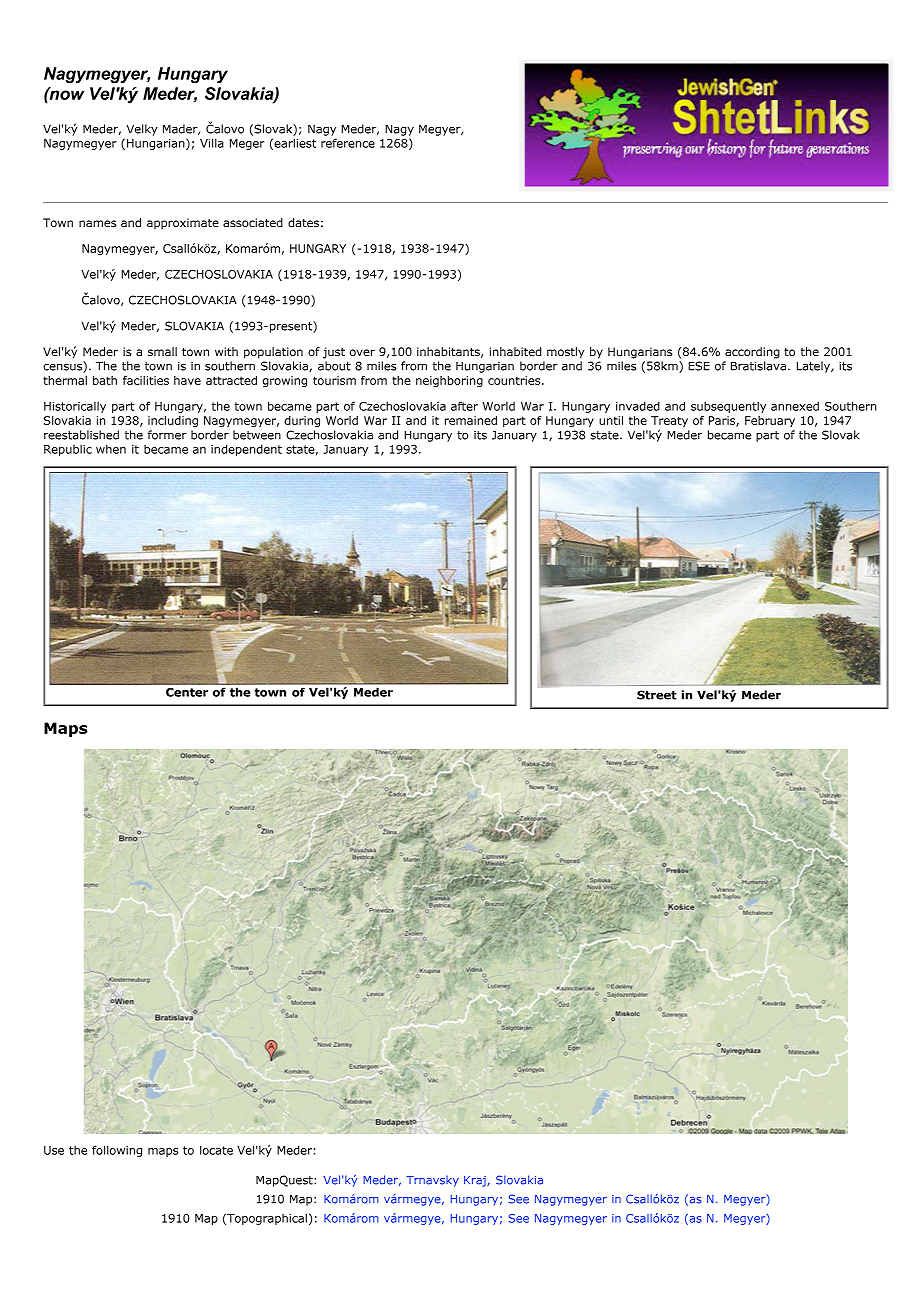  I want to click on after, so click(464, 406).
